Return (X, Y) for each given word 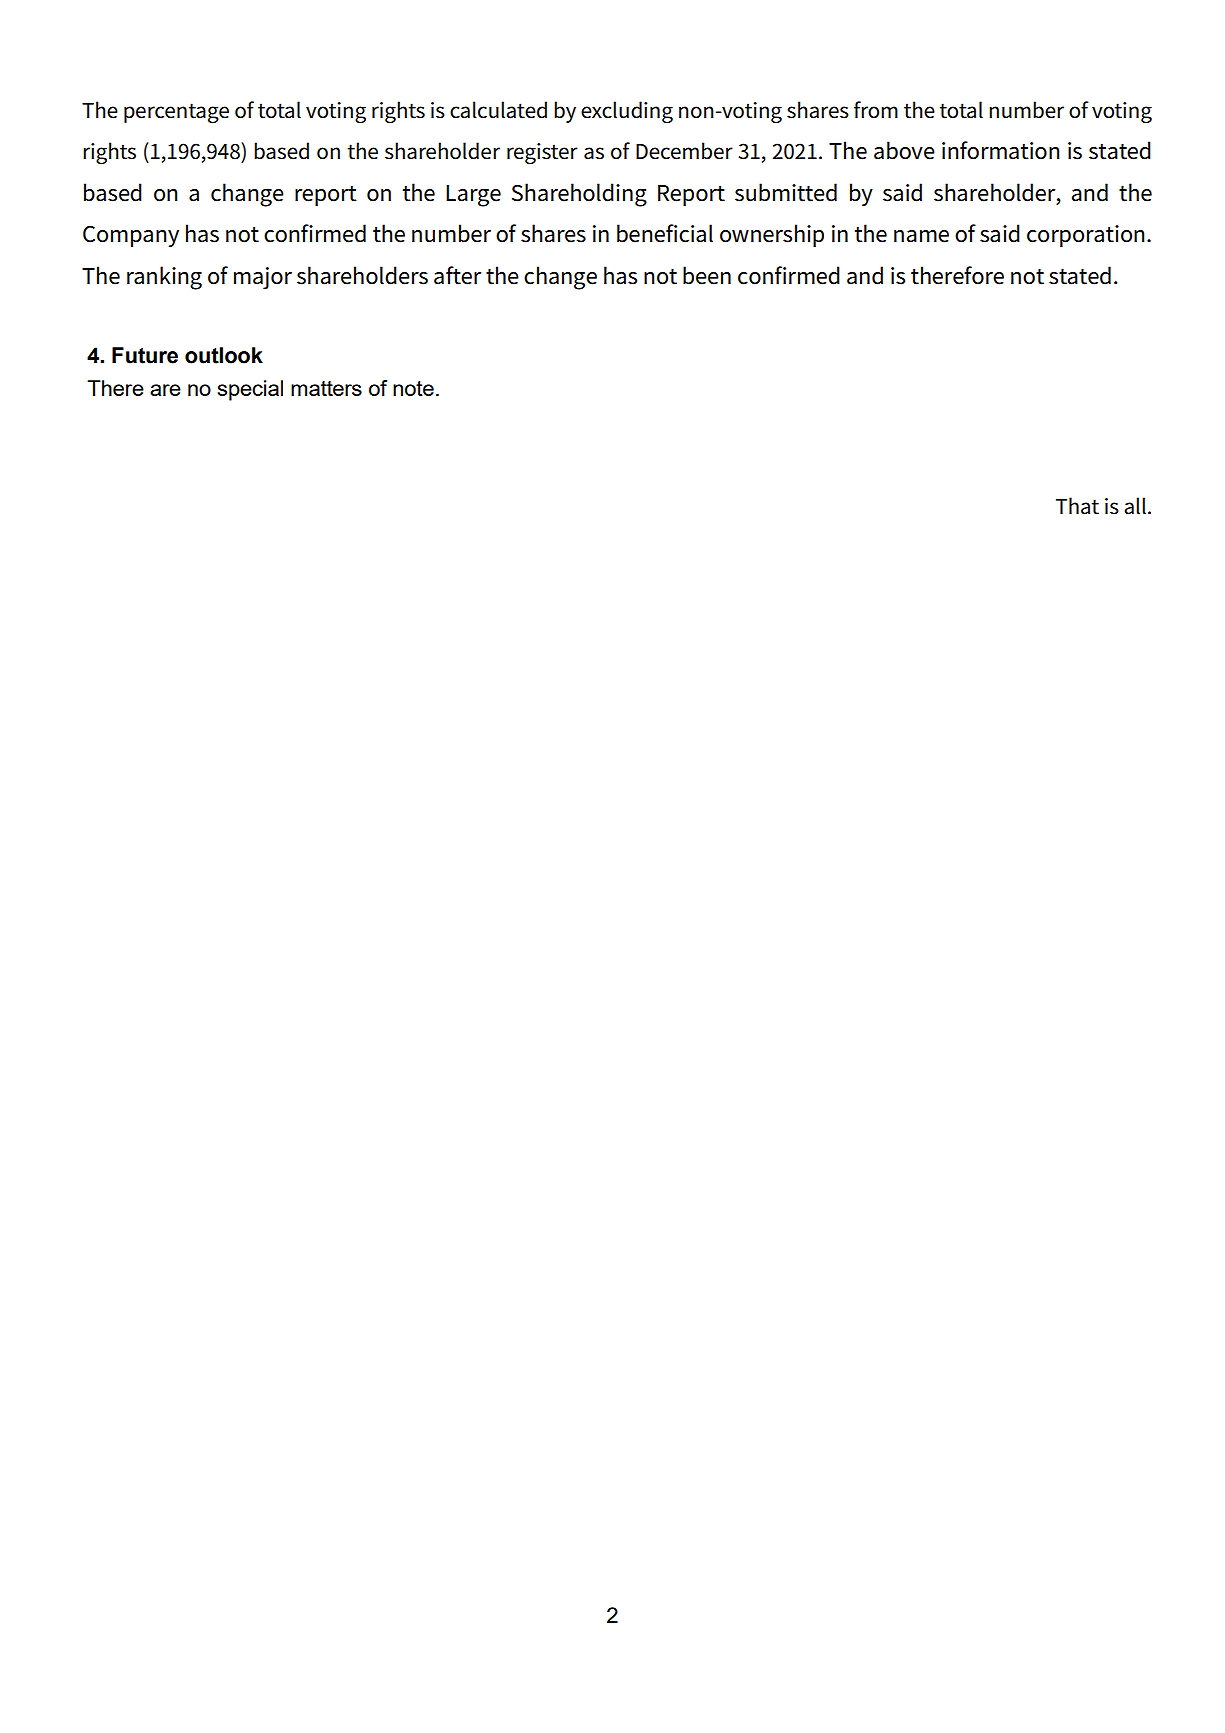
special (250, 390)
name (921, 236)
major (263, 278)
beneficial (665, 233)
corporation (1086, 236)
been (707, 275)
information (1001, 150)
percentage (176, 113)
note (413, 388)
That (1077, 506)
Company (131, 236)
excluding (627, 112)
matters (326, 388)
